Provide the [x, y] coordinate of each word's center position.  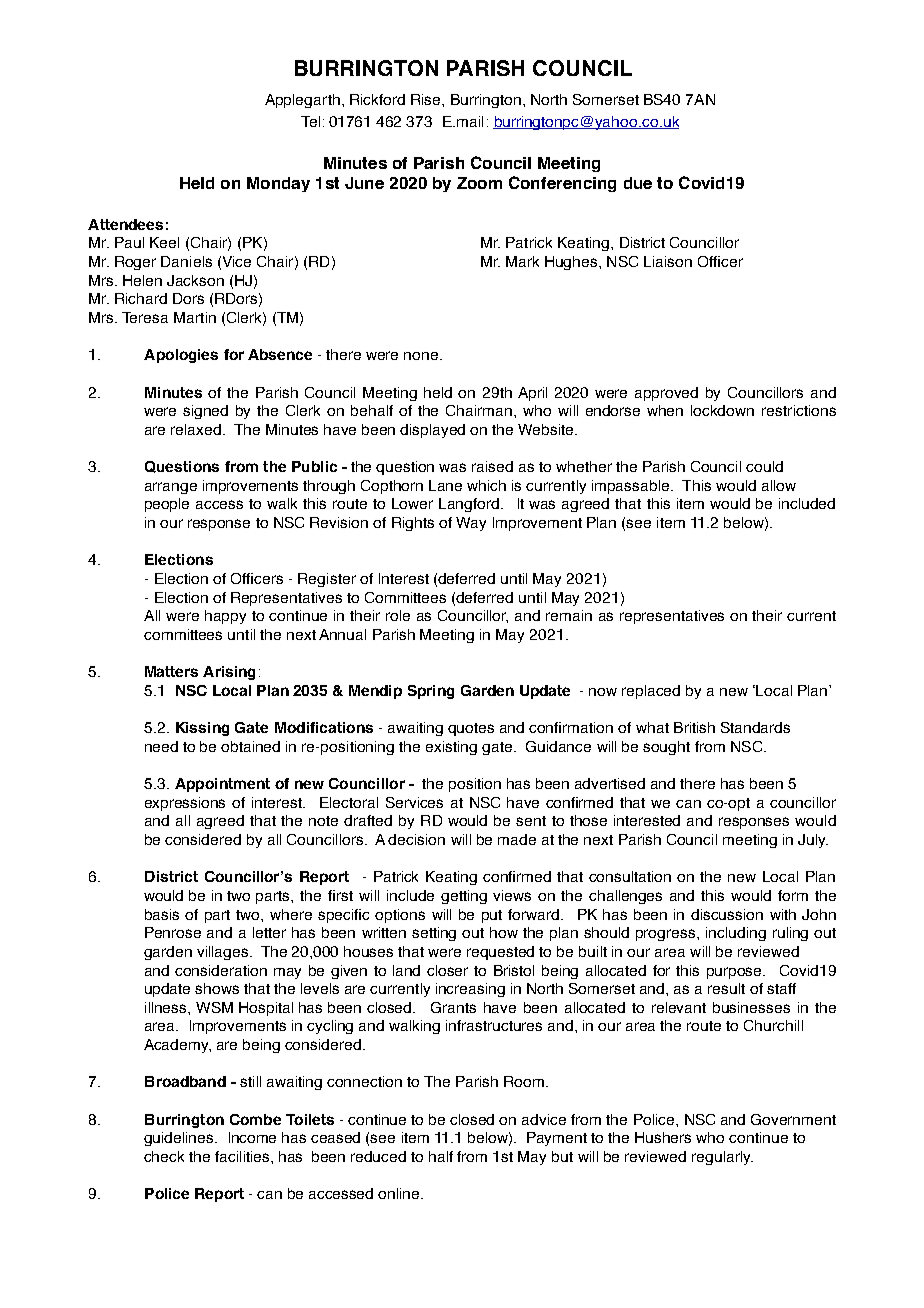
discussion [727, 914]
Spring [431, 692]
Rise [427, 99]
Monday [278, 184]
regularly [722, 1158]
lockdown [722, 410]
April [532, 394]
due [638, 183]
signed [205, 412]
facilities [243, 1156]
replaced [651, 692]
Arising [229, 673]
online [400, 1193]
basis [162, 914]
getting [464, 897]
